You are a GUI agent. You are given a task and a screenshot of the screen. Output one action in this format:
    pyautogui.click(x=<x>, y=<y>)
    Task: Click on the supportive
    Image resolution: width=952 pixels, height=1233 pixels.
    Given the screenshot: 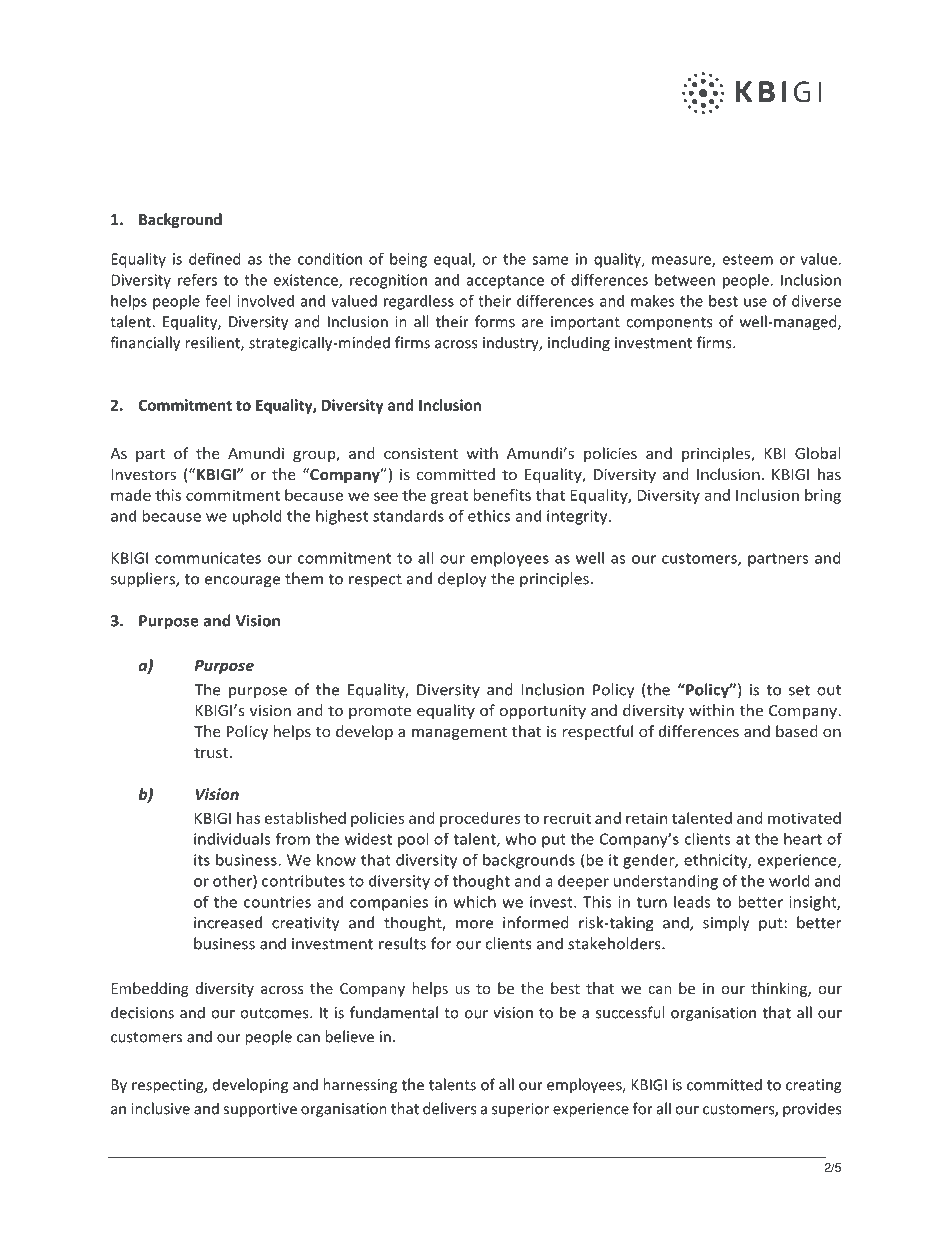 What is the action you would take?
    pyautogui.click(x=260, y=1110)
